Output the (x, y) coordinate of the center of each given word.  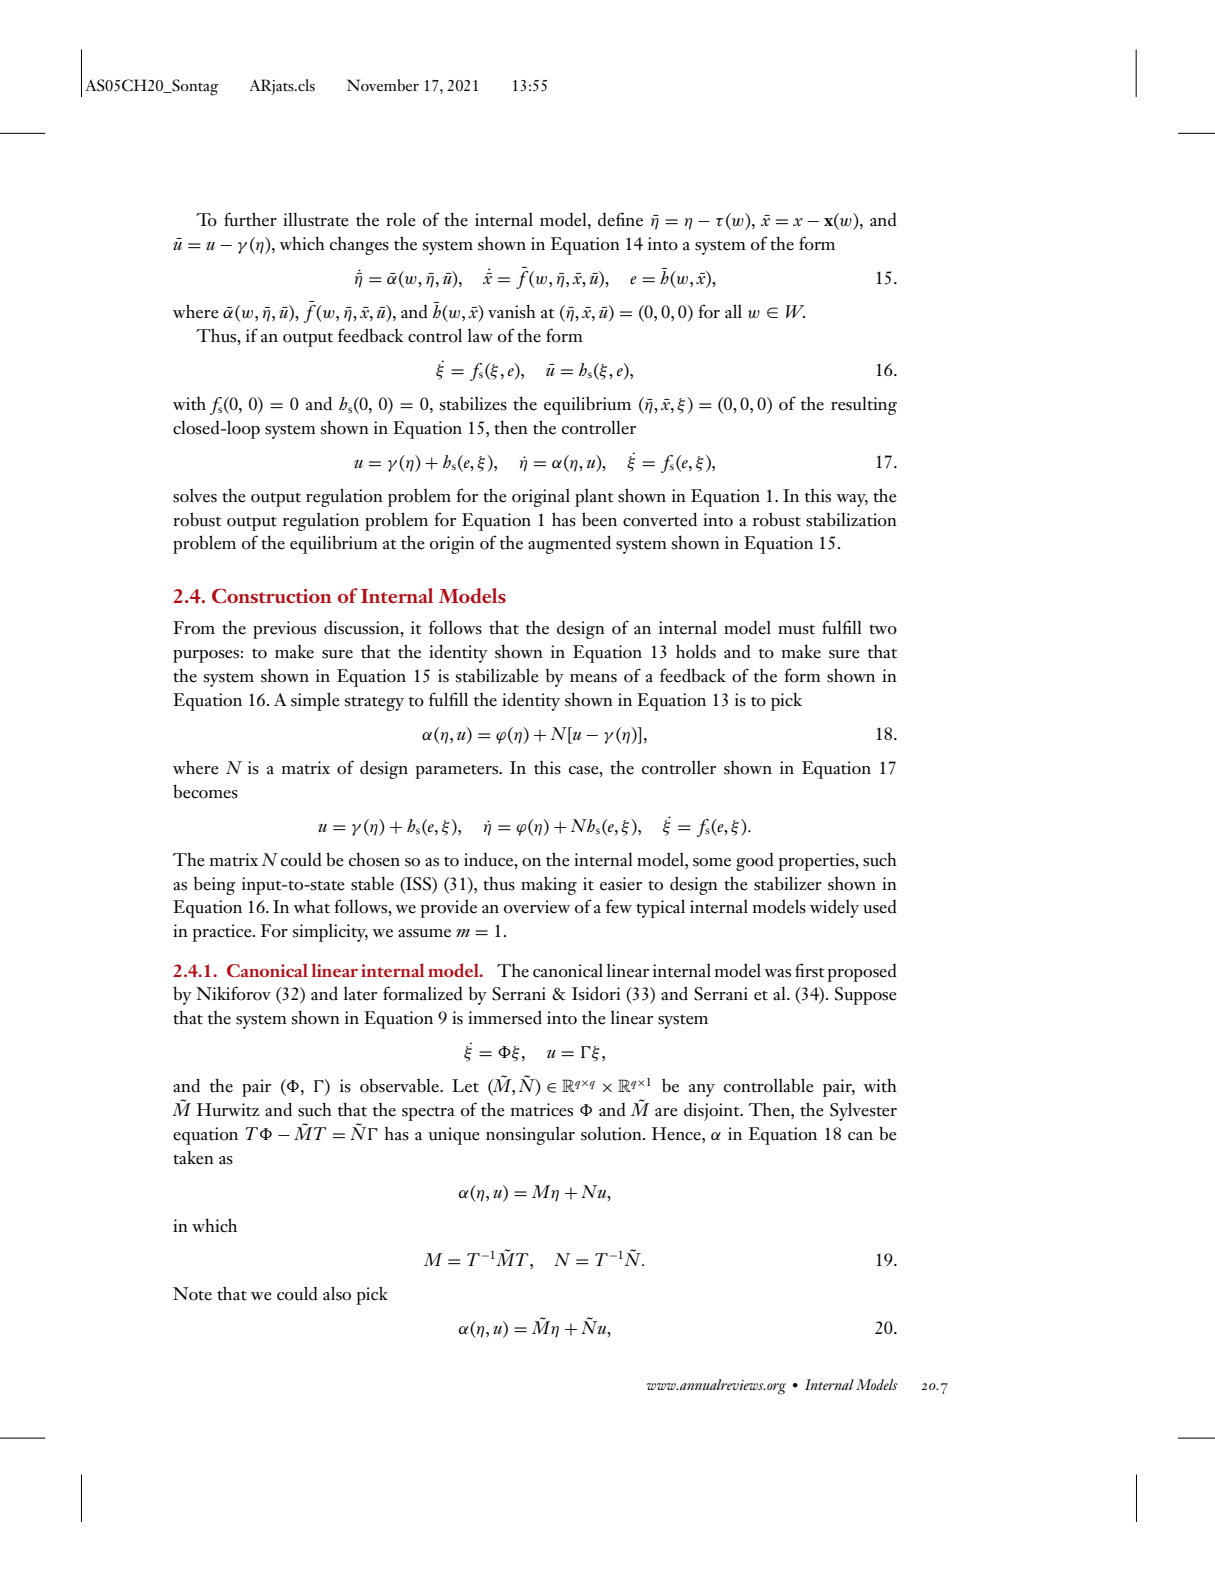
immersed (505, 1017)
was (777, 973)
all (733, 311)
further (250, 219)
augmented (569, 544)
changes (359, 245)
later (360, 993)
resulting (864, 405)
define (620, 219)
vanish (512, 311)
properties (818, 862)
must (796, 630)
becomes (205, 791)
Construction (272, 596)
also (337, 1293)
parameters (458, 771)
